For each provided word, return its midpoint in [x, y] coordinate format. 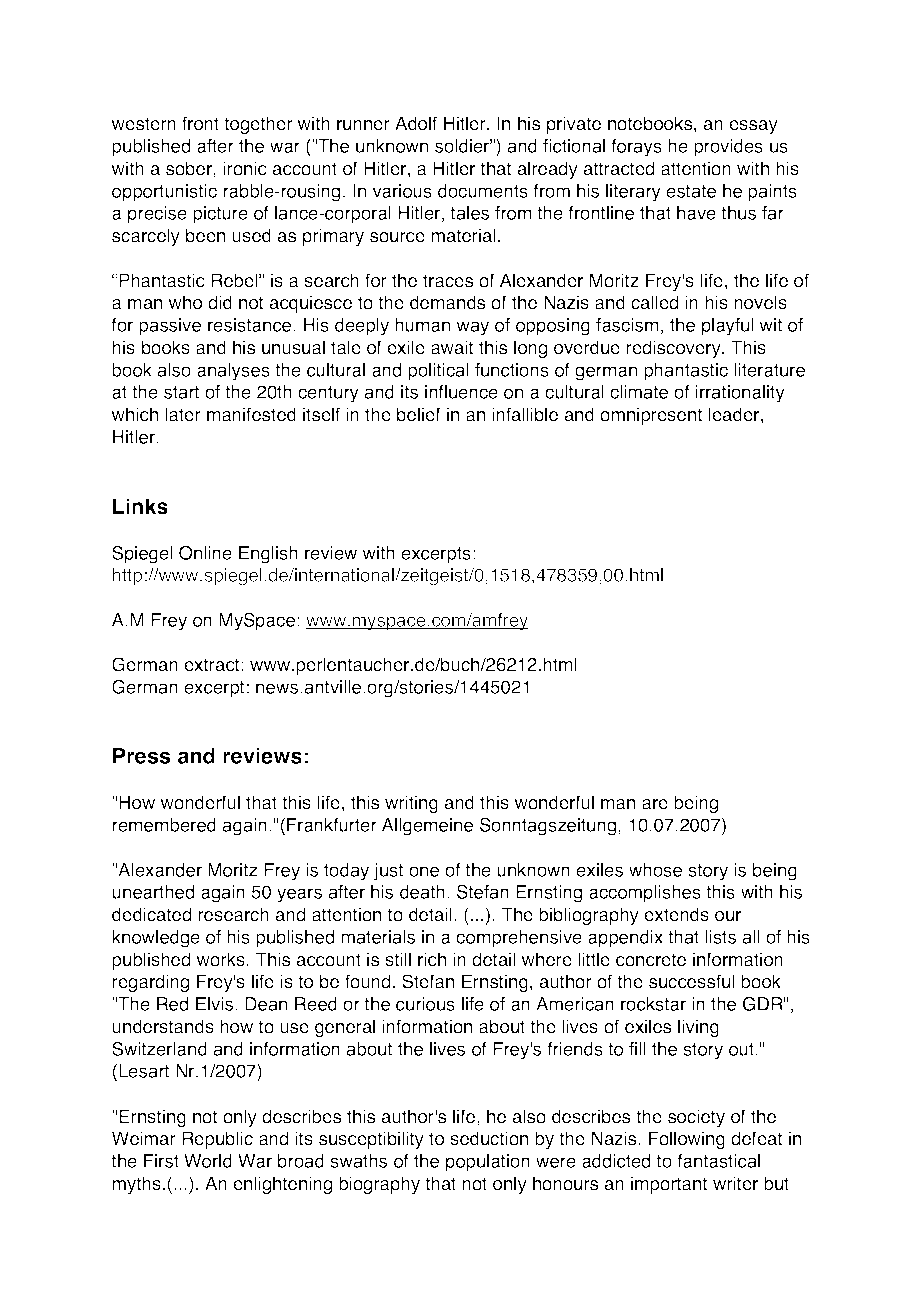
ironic [245, 168]
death [422, 892]
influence [461, 392]
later [183, 414]
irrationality [740, 394]
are [655, 804]
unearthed [153, 892]
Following [687, 1140]
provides [728, 148]
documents [483, 191]
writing [411, 804]
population [488, 1163]
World [208, 1161]
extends [676, 914]
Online [205, 553]
